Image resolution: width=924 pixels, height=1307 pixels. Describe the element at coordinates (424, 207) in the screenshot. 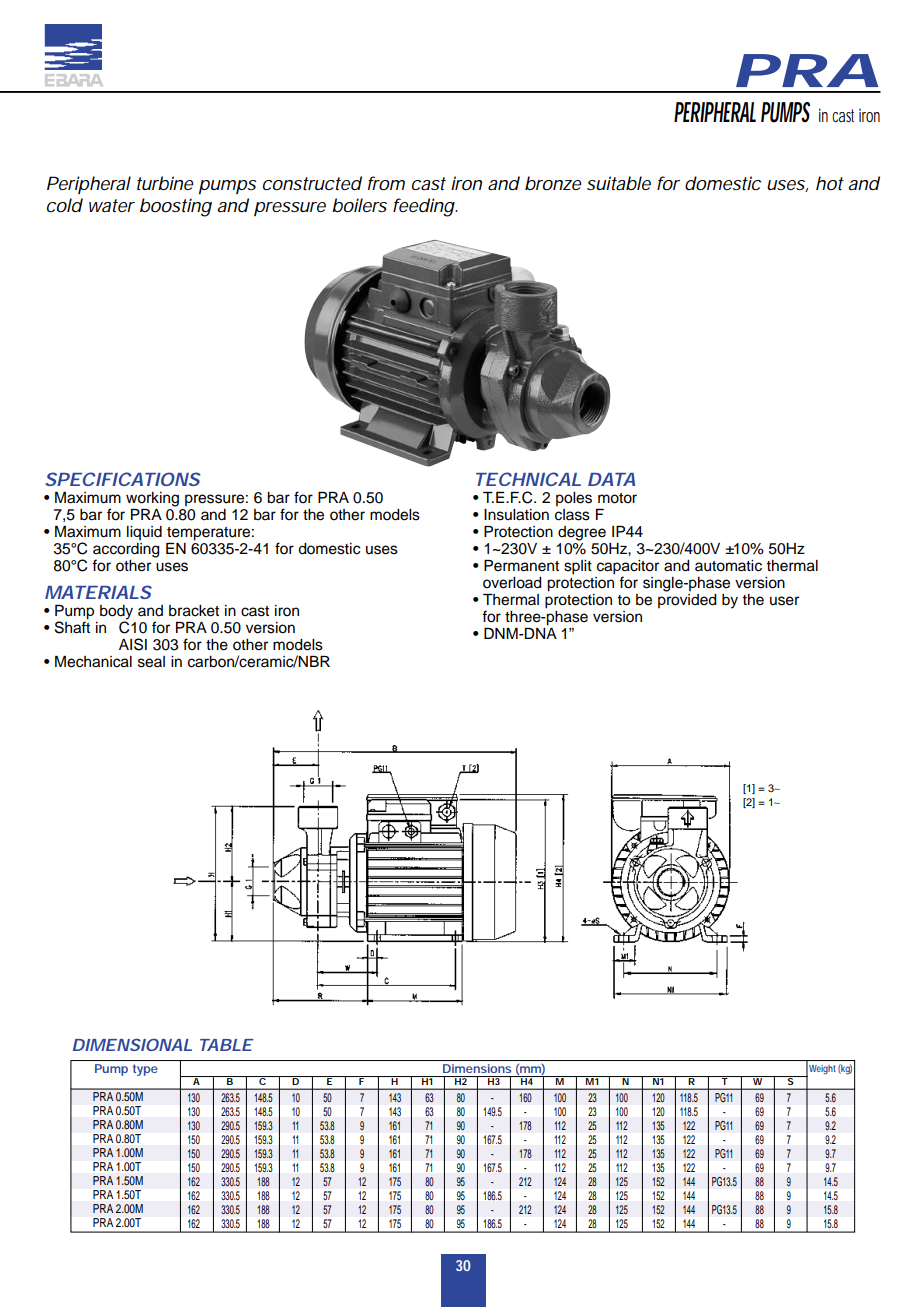

I see `feeding` at that location.
